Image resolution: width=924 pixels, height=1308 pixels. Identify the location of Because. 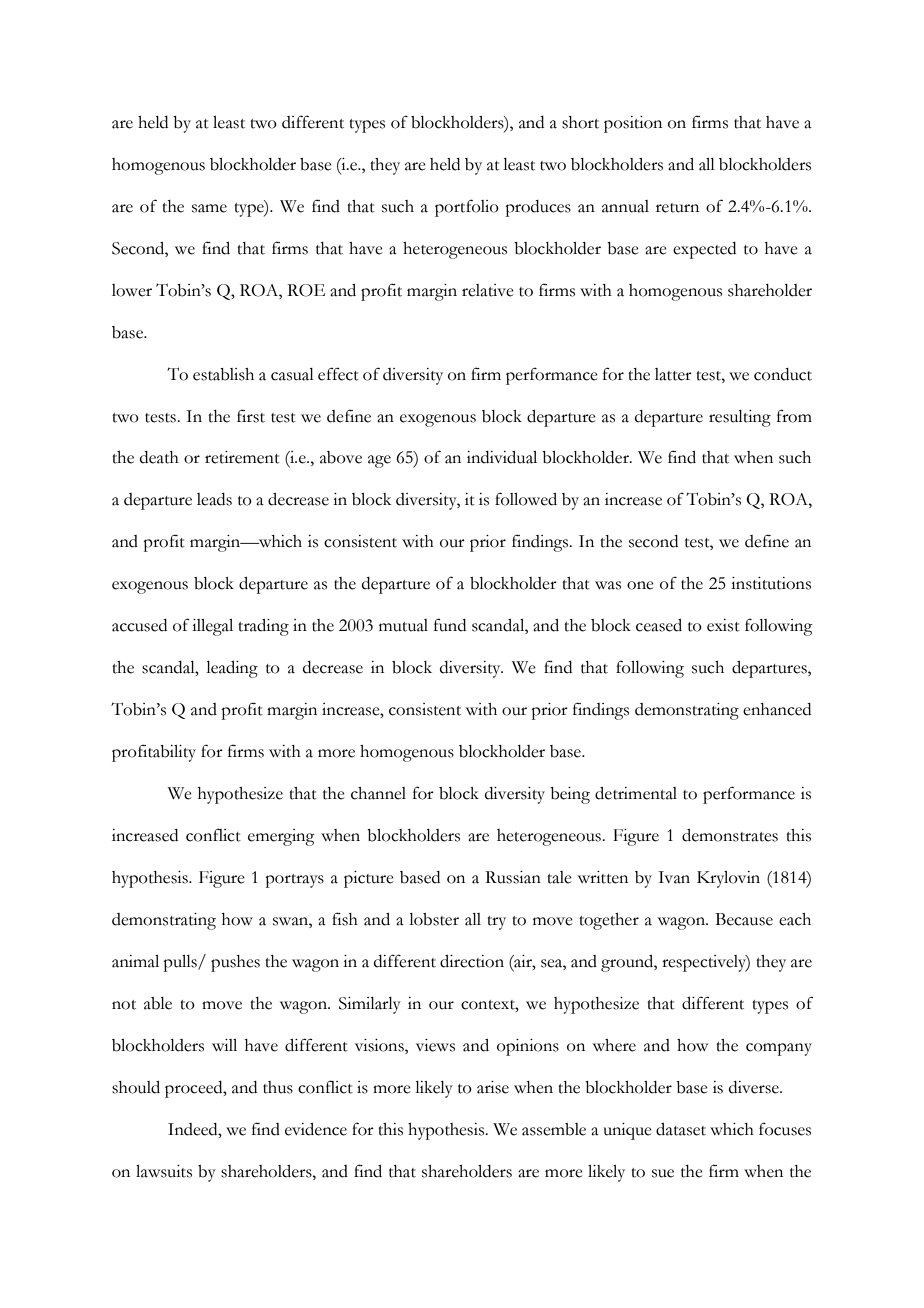
(744, 919).
